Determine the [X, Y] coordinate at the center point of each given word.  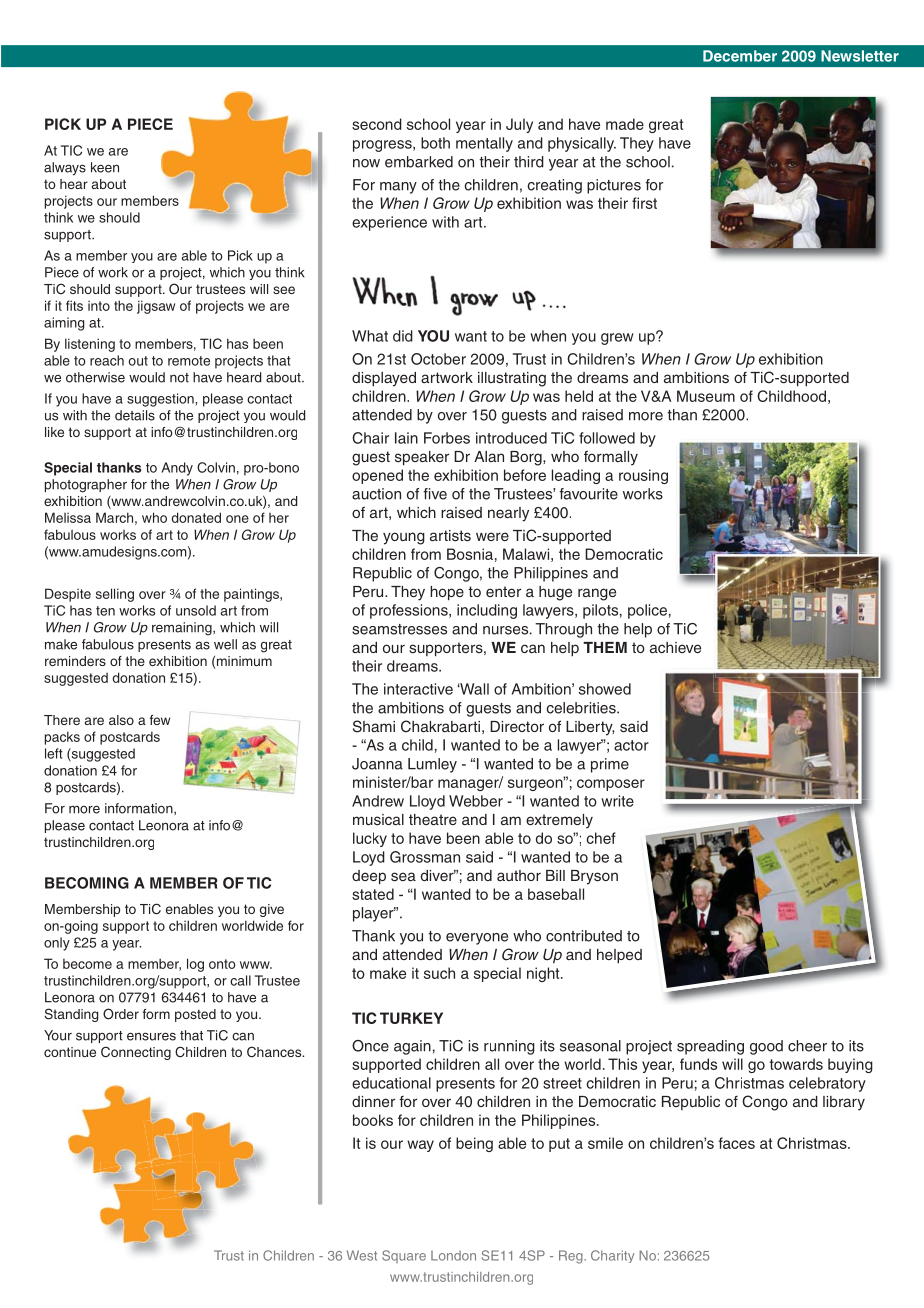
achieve [675, 647]
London [453, 1255]
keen [105, 167]
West [362, 1255]
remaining [183, 629]
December [740, 56]
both [435, 143]
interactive [418, 689]
